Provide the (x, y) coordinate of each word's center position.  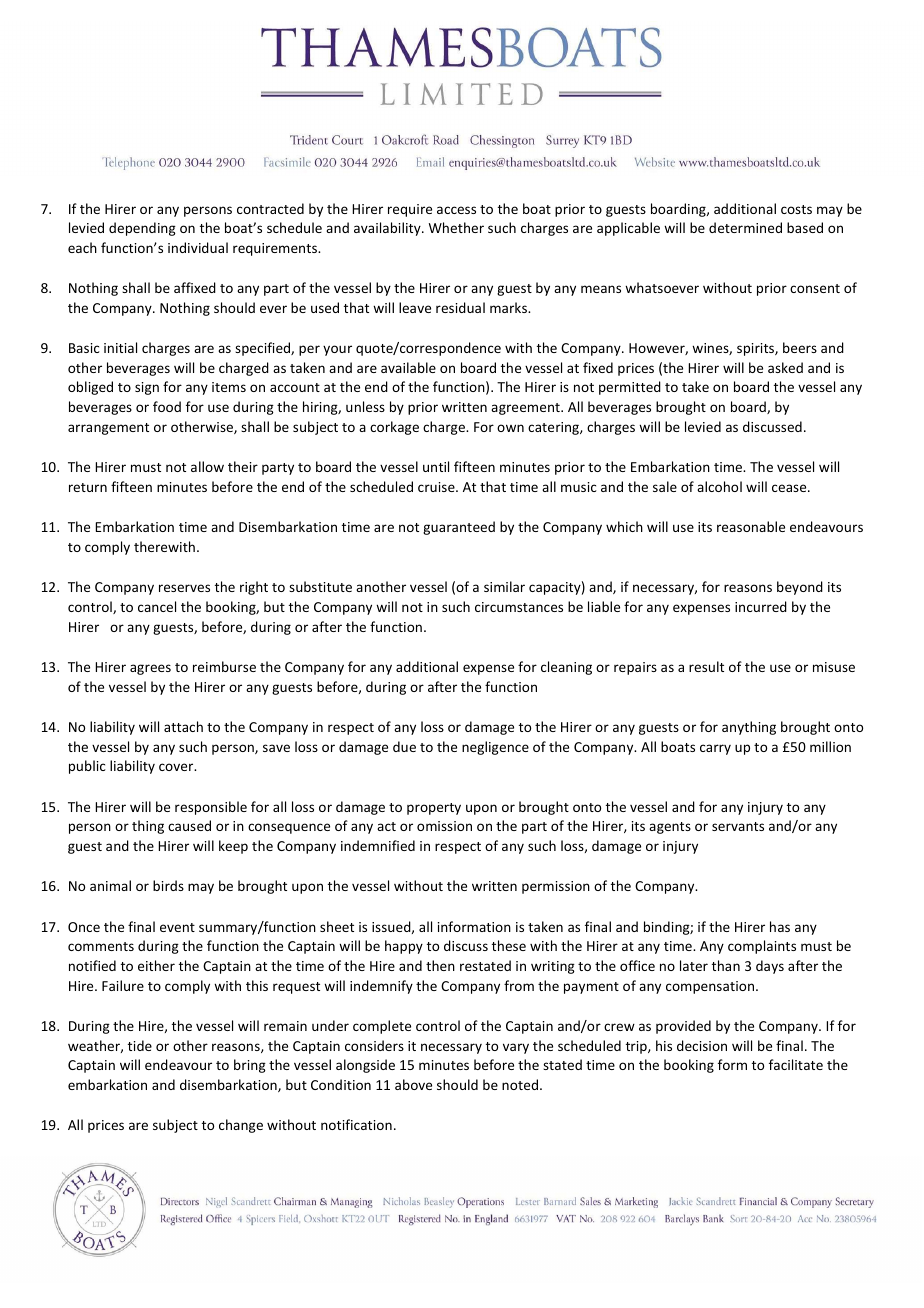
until (436, 466)
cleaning (566, 668)
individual (198, 247)
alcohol (719, 486)
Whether (456, 227)
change (241, 1126)
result (706, 666)
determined (745, 227)
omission (444, 826)
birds (168, 885)
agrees (150, 669)
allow (207, 466)
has (780, 926)
